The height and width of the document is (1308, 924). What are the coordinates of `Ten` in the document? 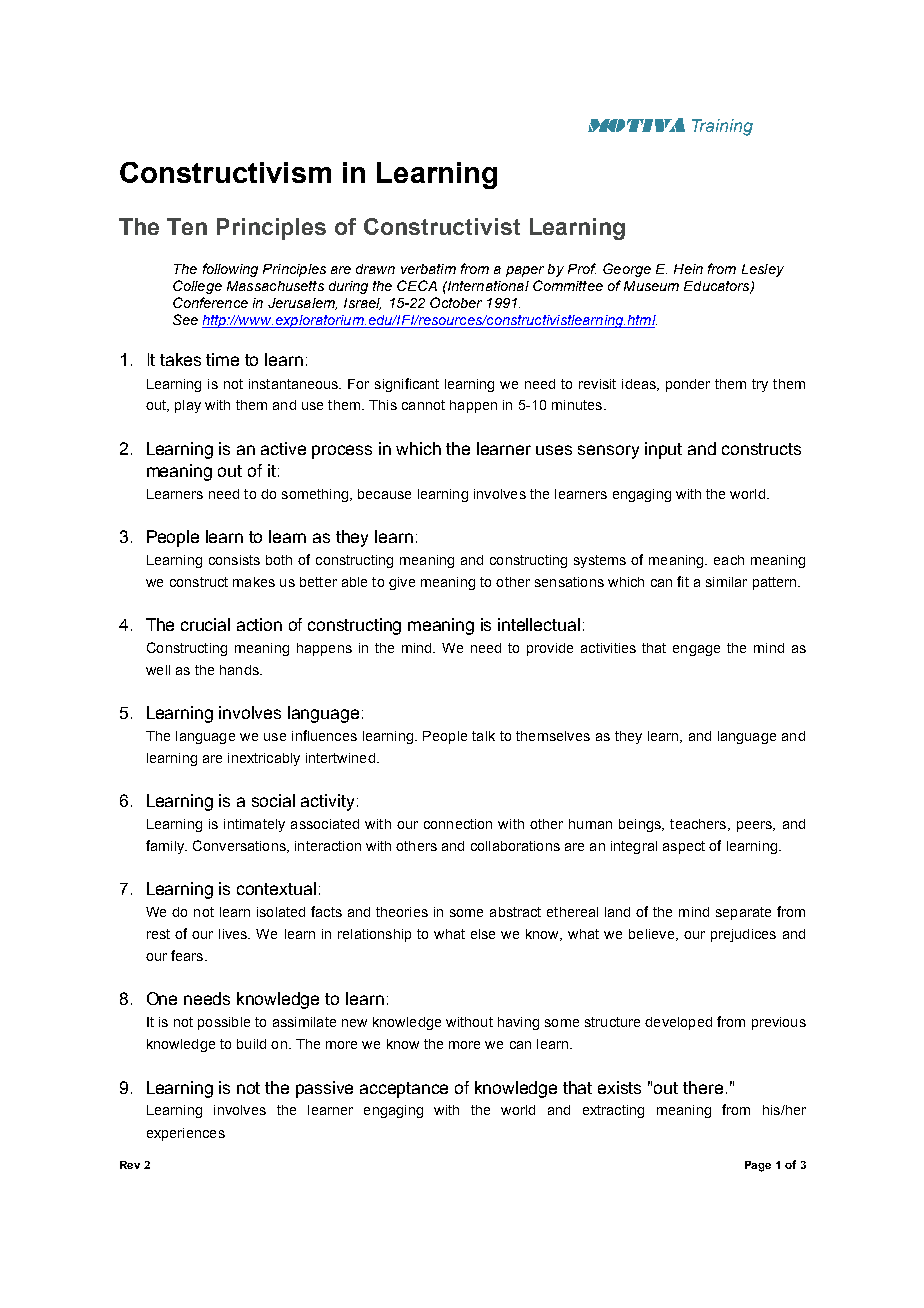 It's located at (187, 226).
